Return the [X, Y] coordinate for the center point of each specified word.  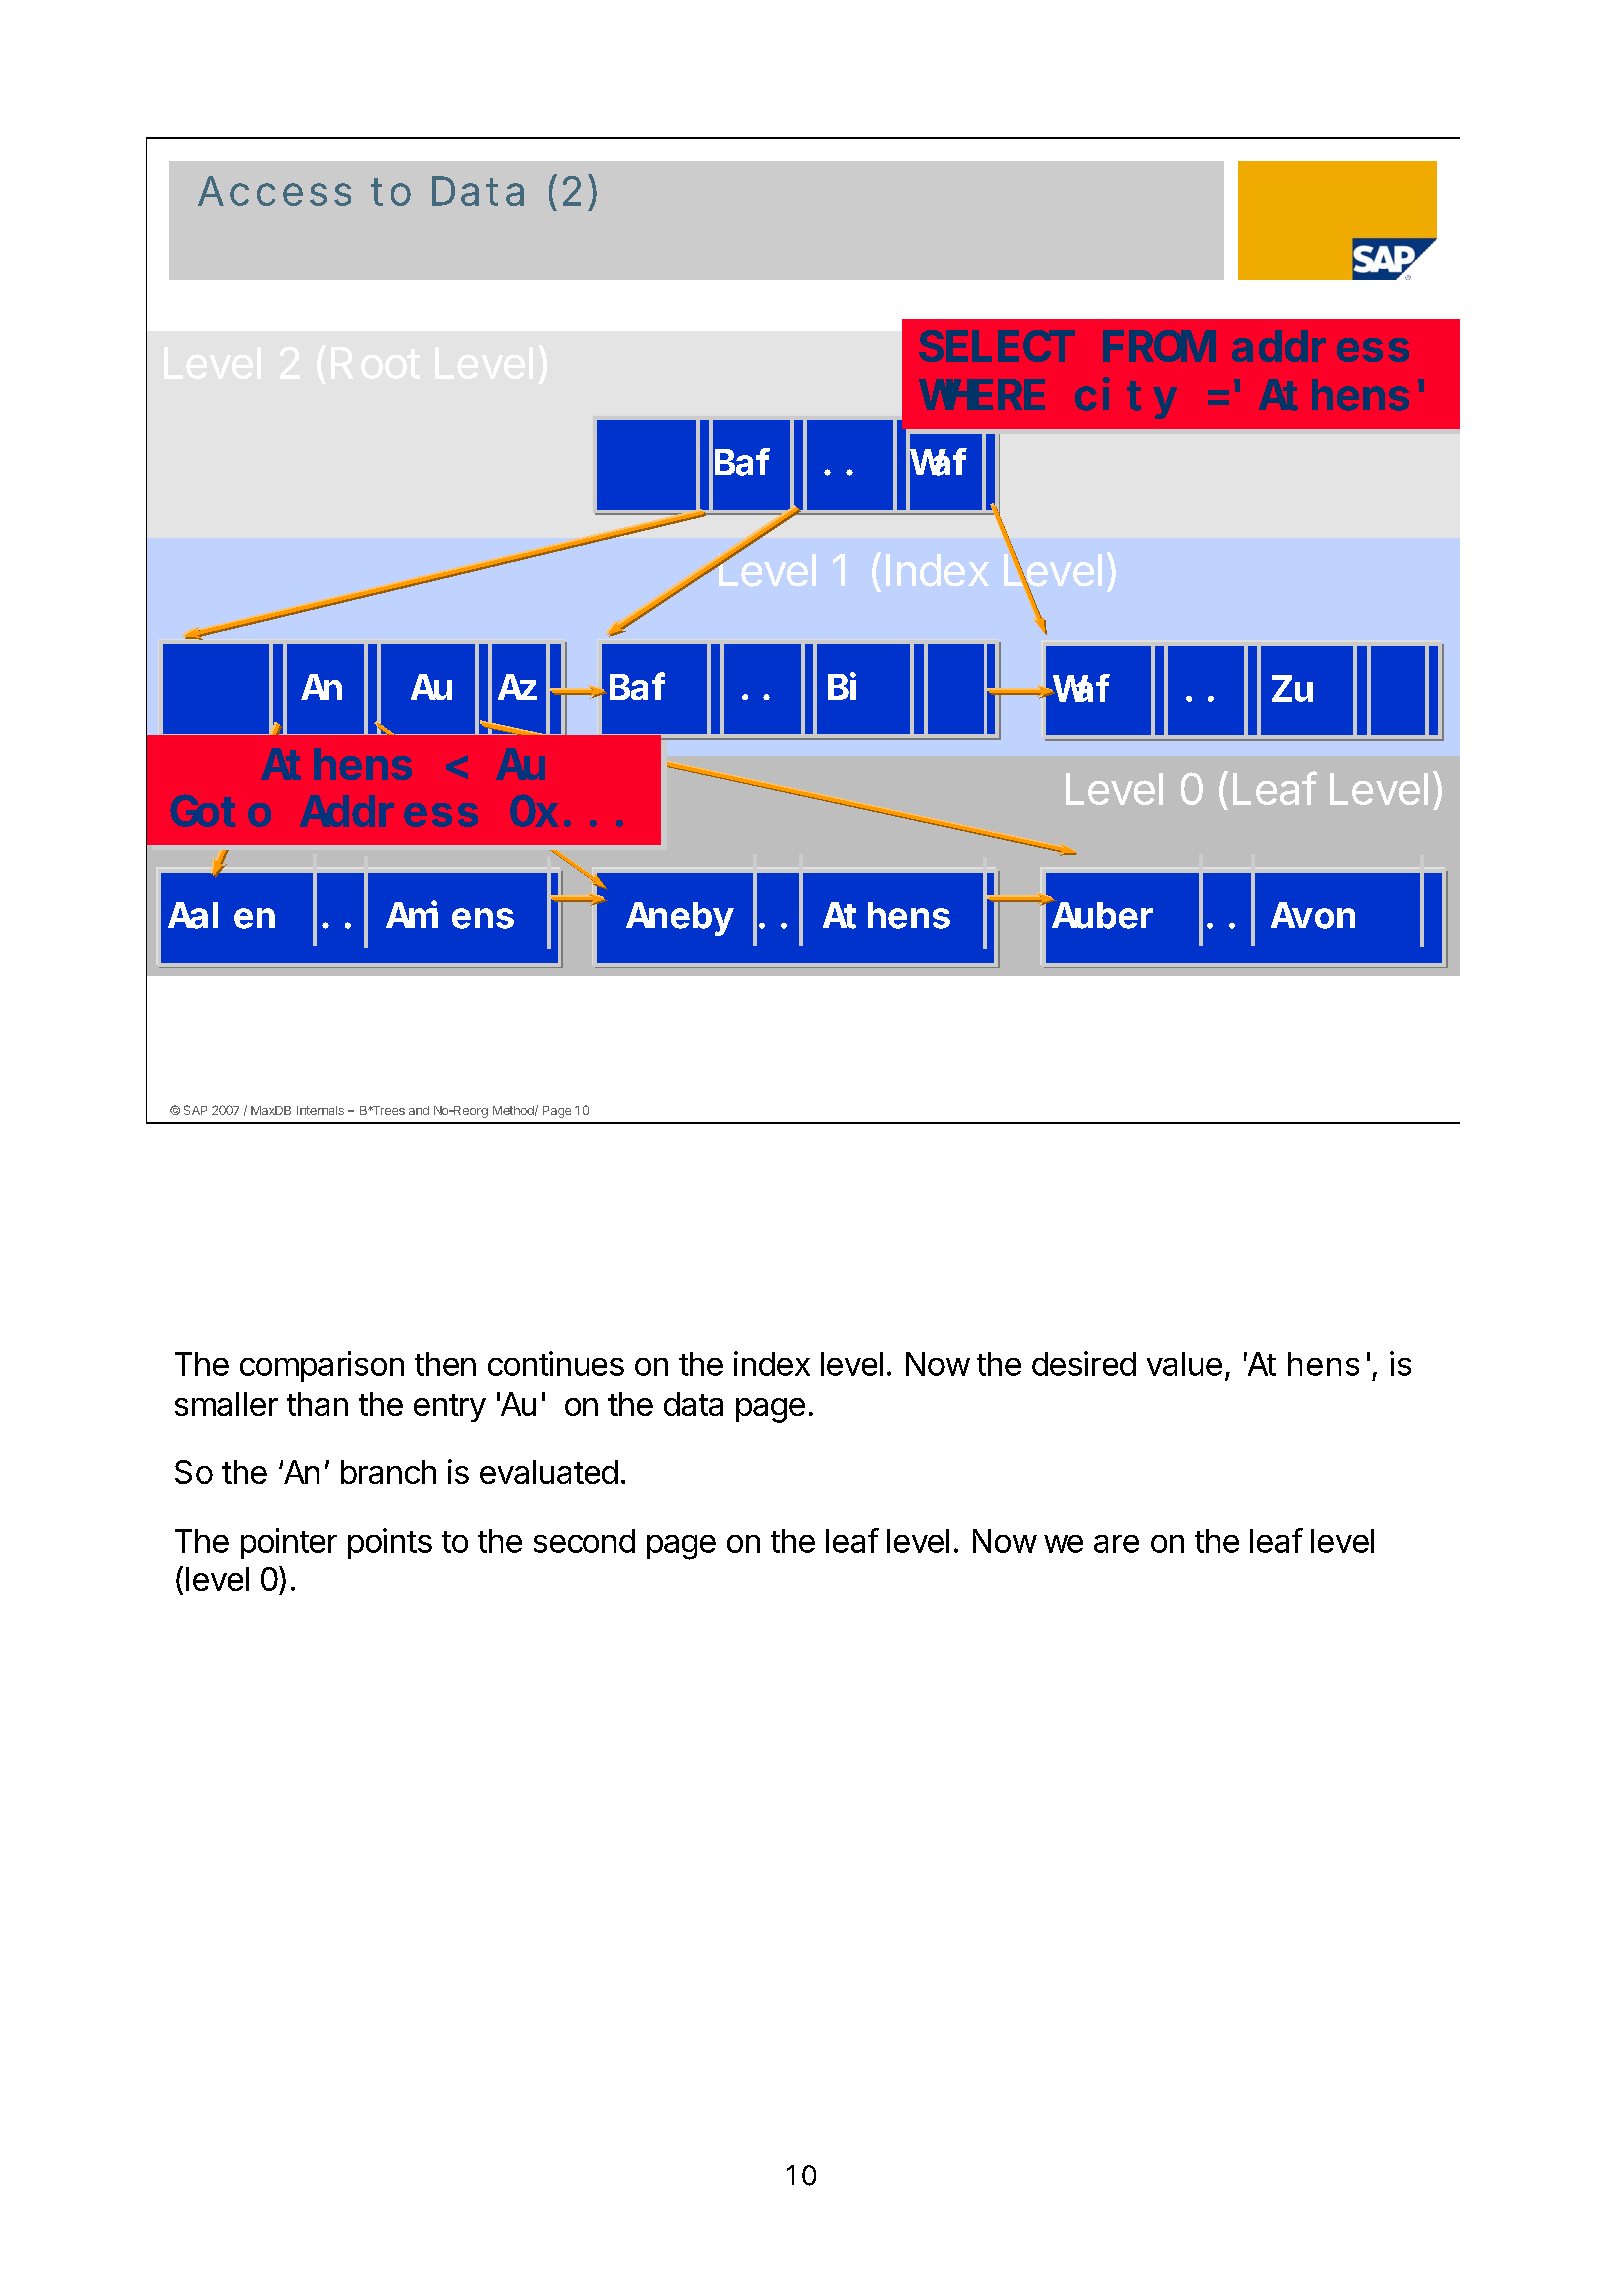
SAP [195, 1110]
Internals [320, 1110]
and [419, 1110]
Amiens [450, 915]
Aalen [221, 916]
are [1116, 1544]
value [1184, 1364]
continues [556, 1363]
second [584, 1541]
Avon [1313, 917]
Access [274, 191]
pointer [289, 1543]
